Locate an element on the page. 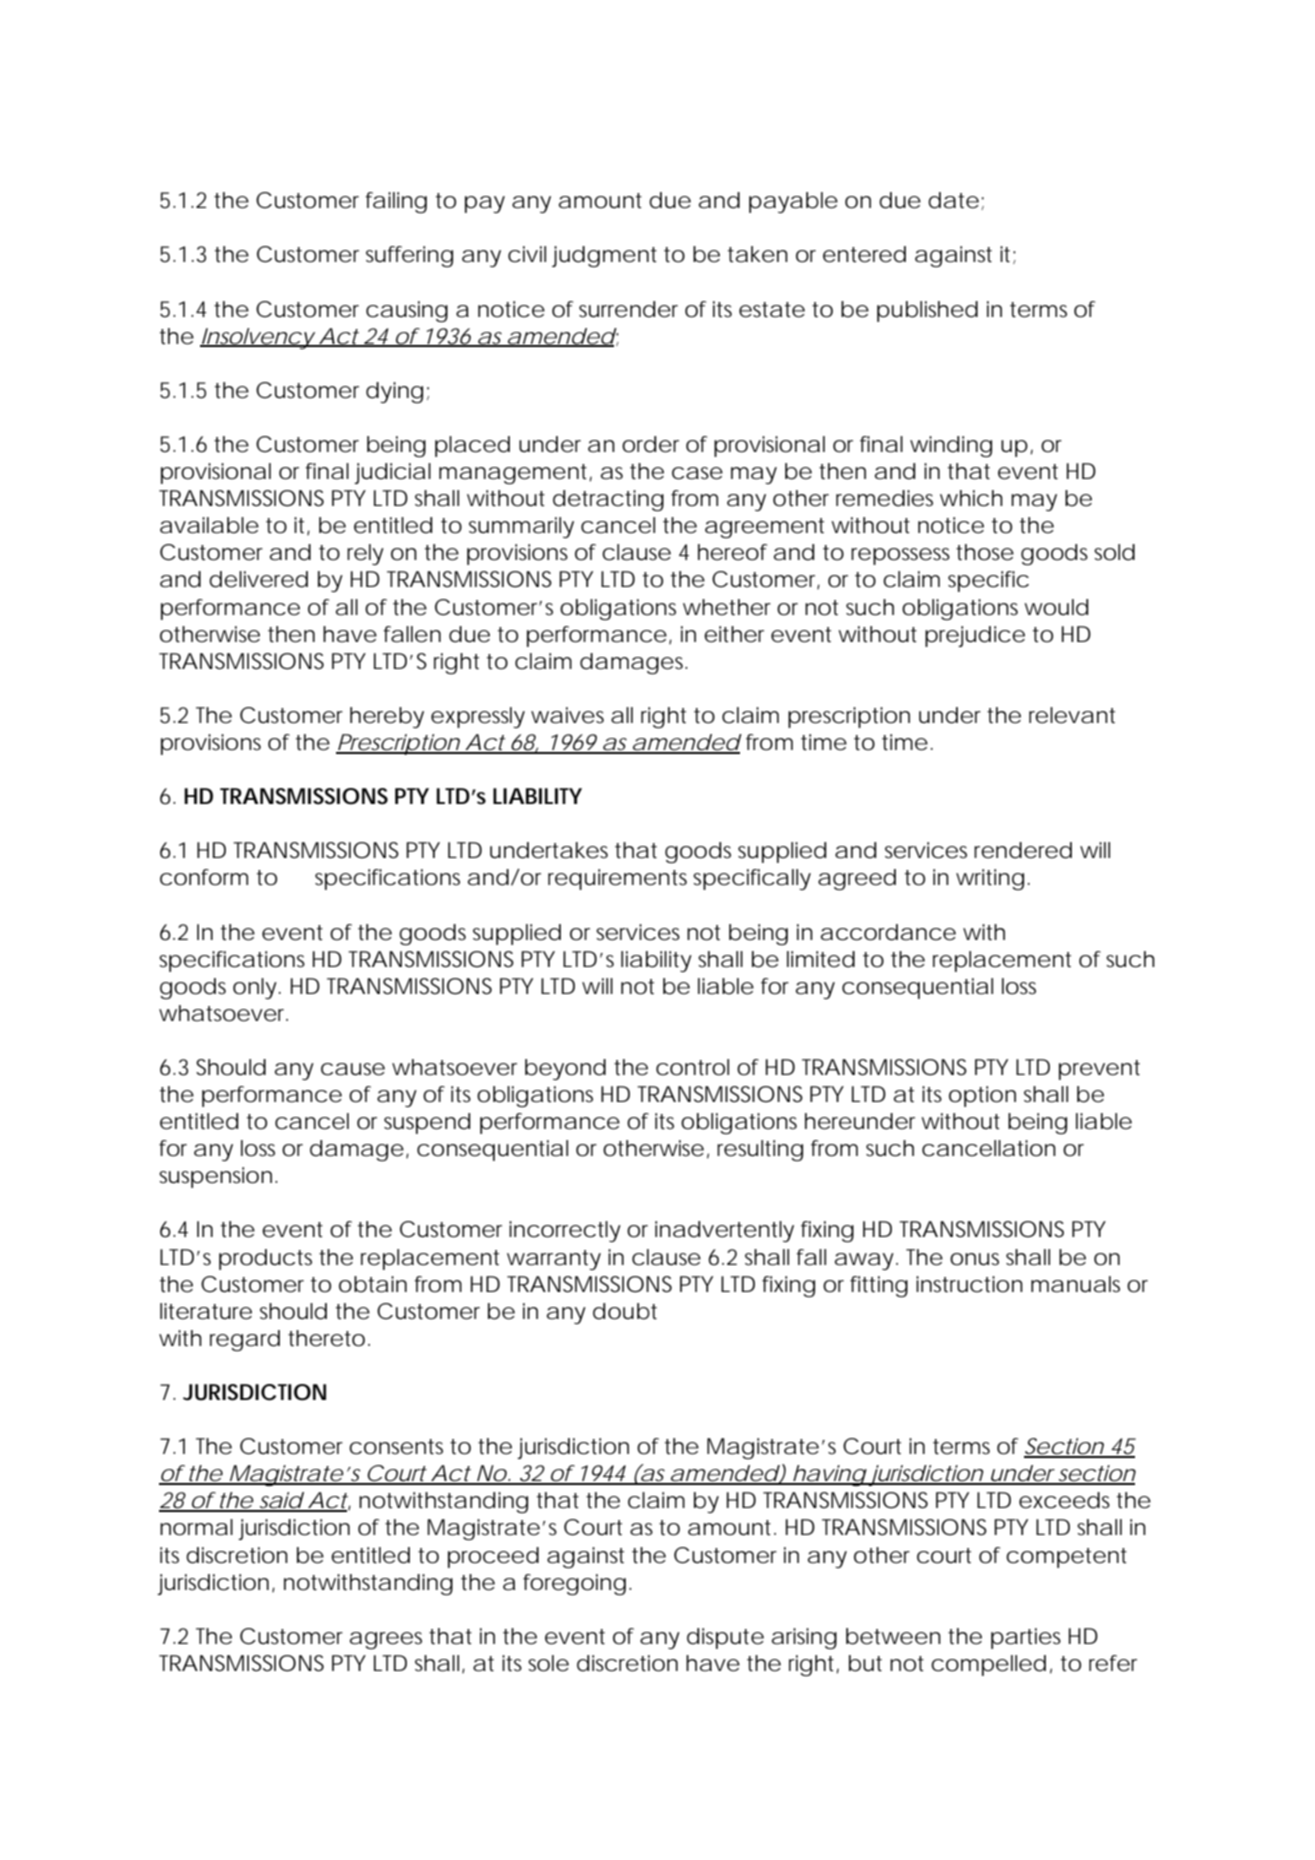  hereby is located at coordinates (387, 717).
